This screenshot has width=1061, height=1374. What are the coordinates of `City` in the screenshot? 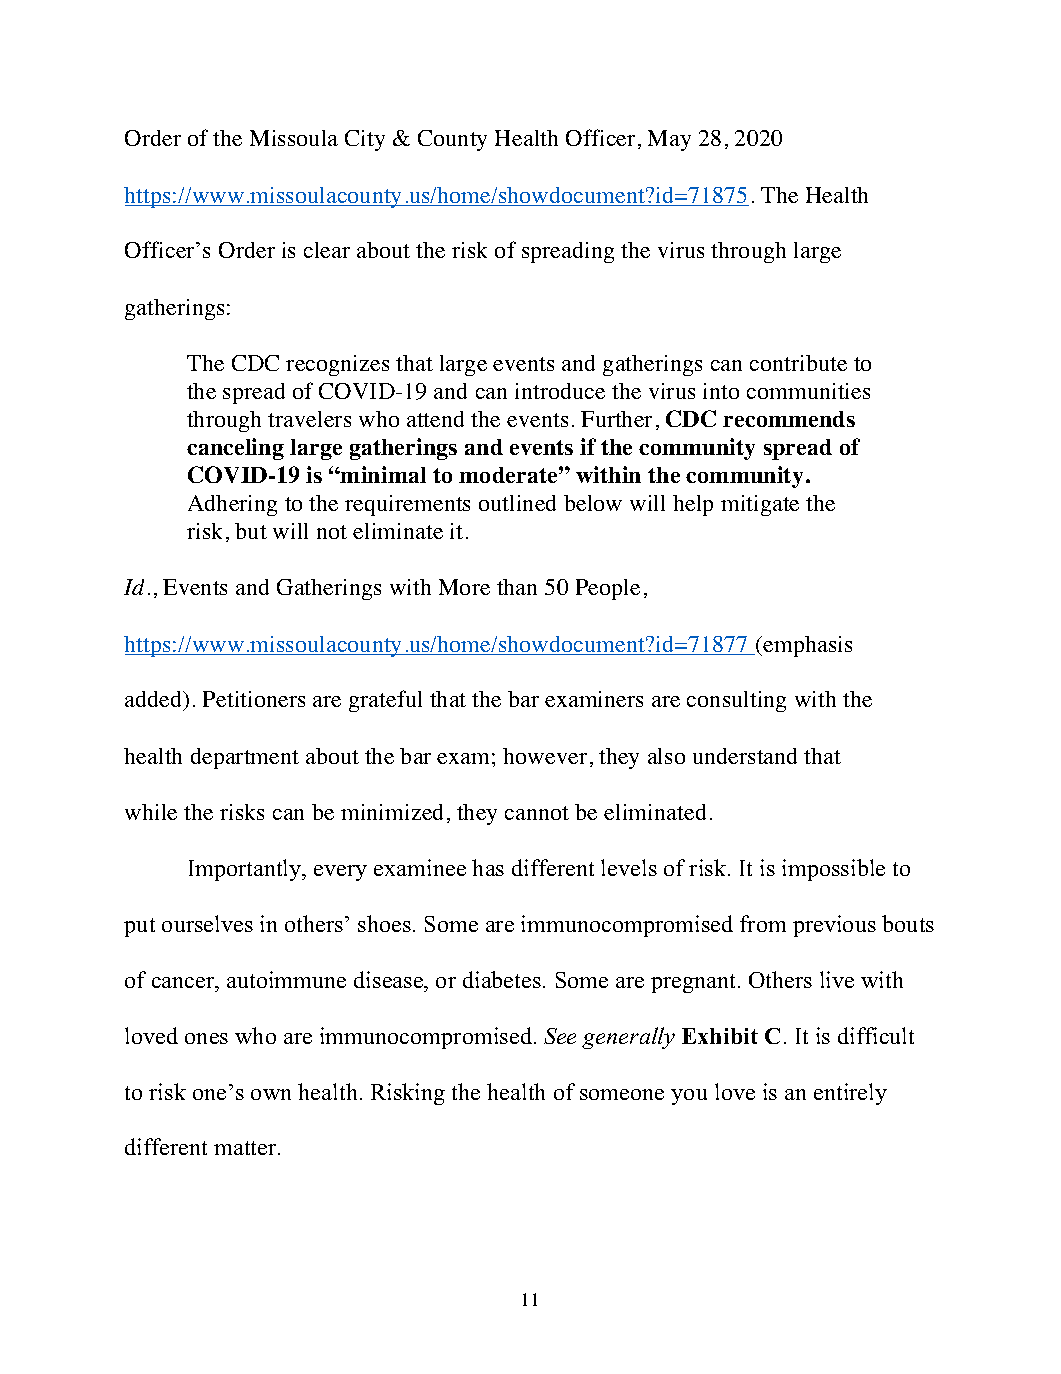 It's located at (365, 140).
